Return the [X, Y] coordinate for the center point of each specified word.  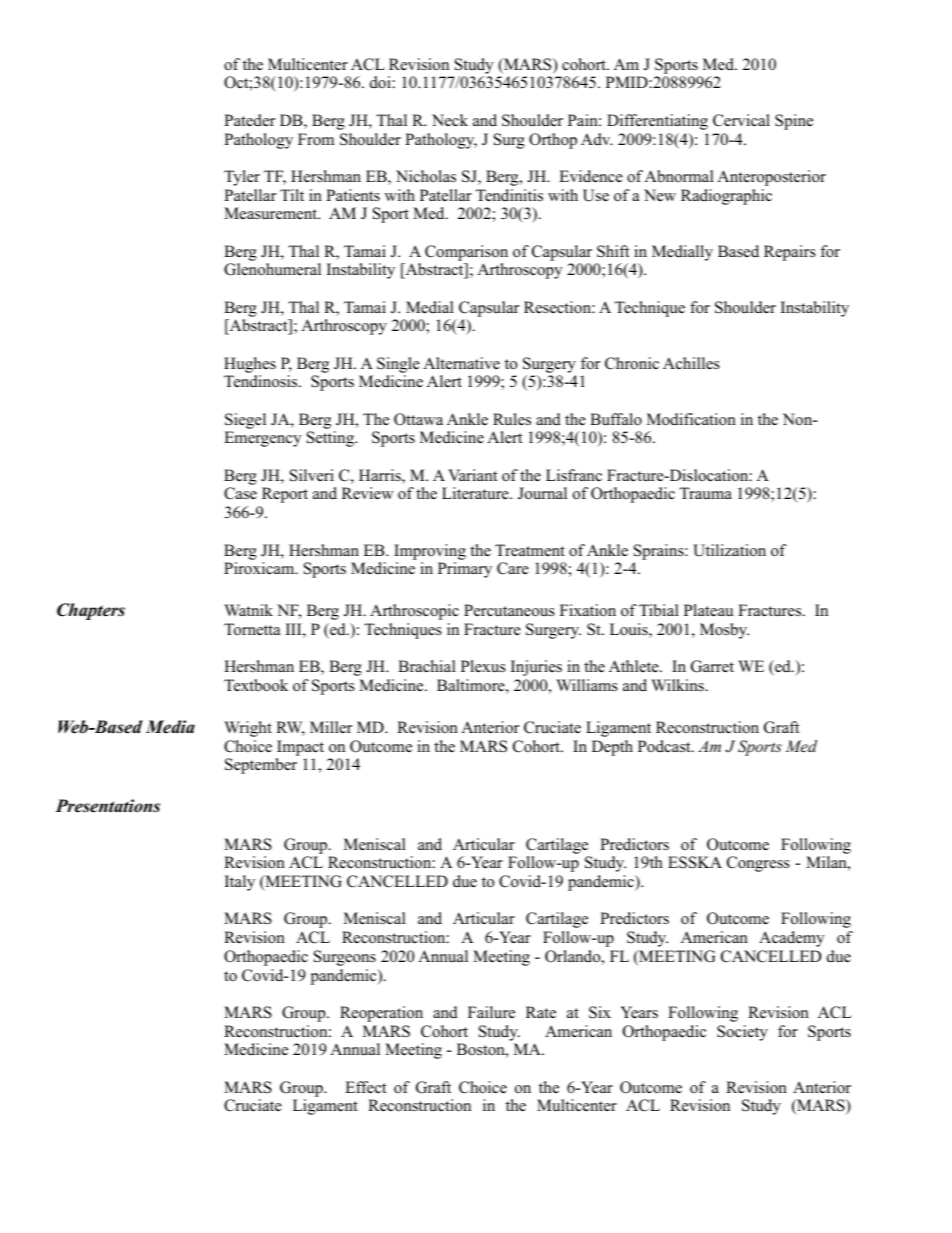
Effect [365, 1087]
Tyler [242, 178]
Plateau [708, 610]
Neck [450, 120]
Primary [465, 570]
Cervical [741, 120]
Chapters [91, 611]
